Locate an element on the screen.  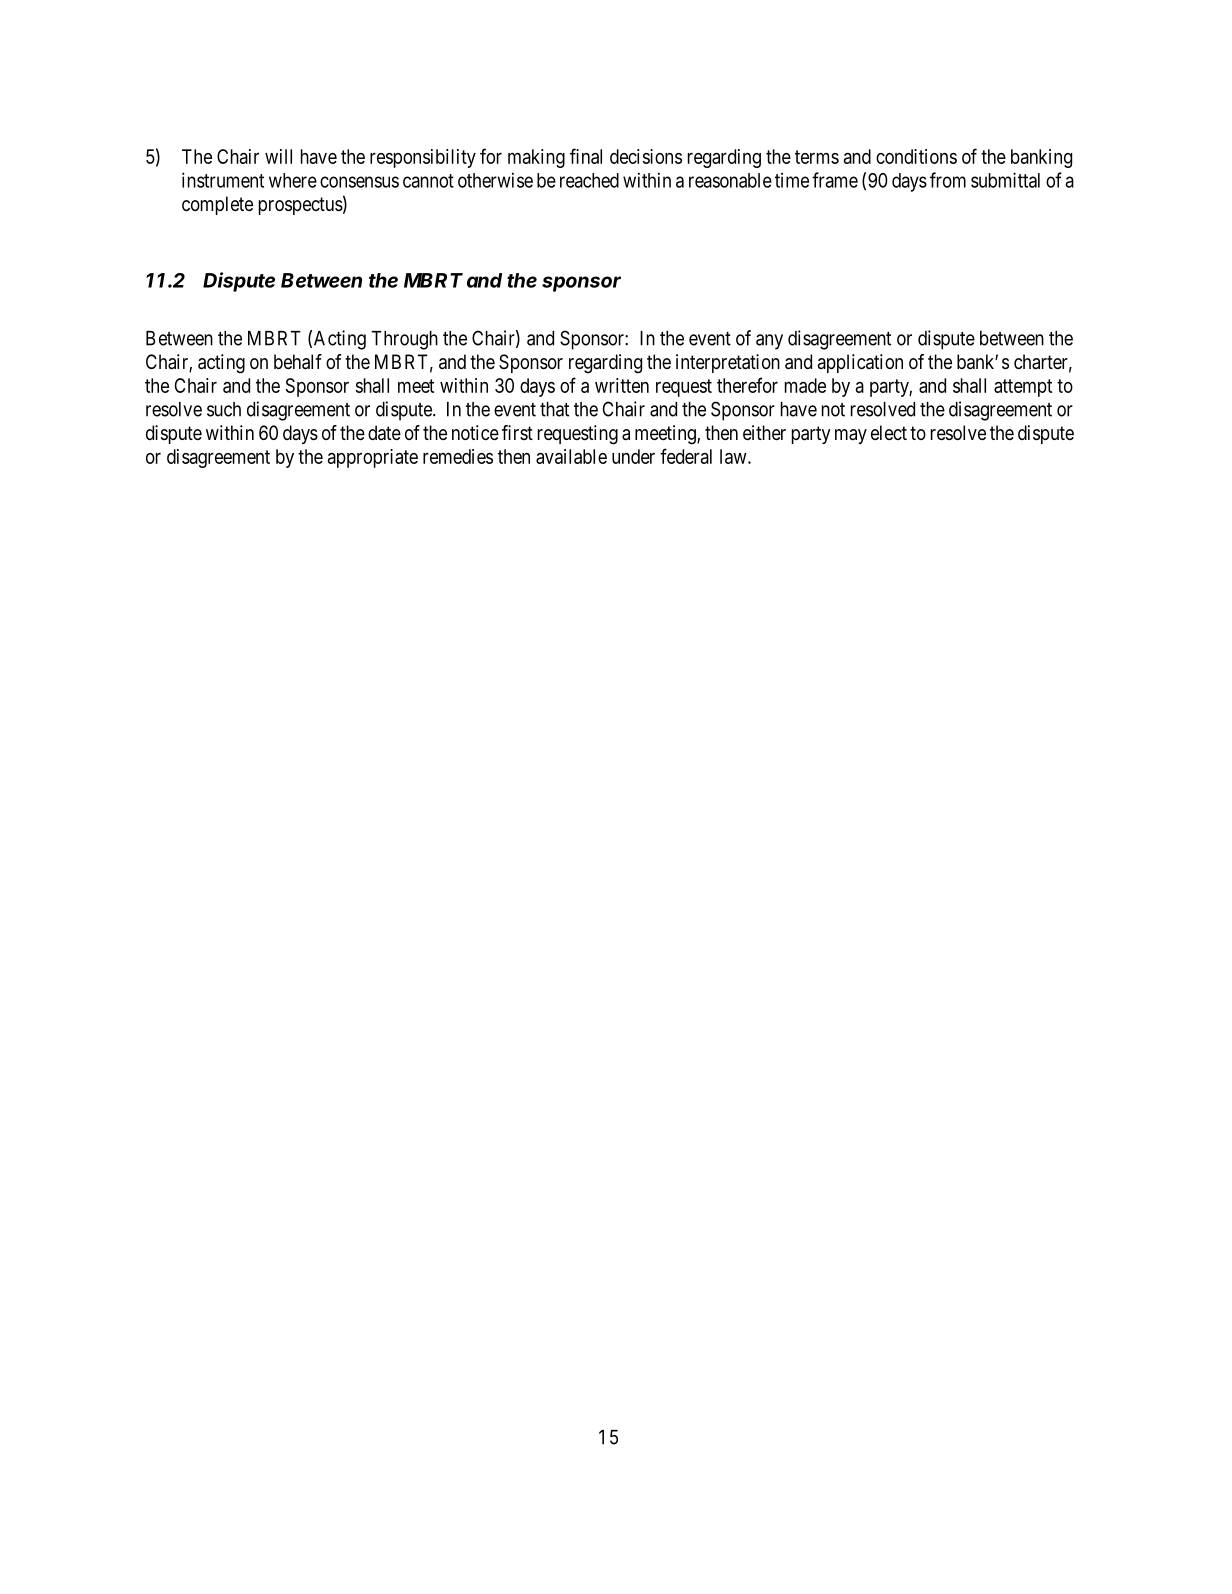
decisions is located at coordinates (646, 156).
